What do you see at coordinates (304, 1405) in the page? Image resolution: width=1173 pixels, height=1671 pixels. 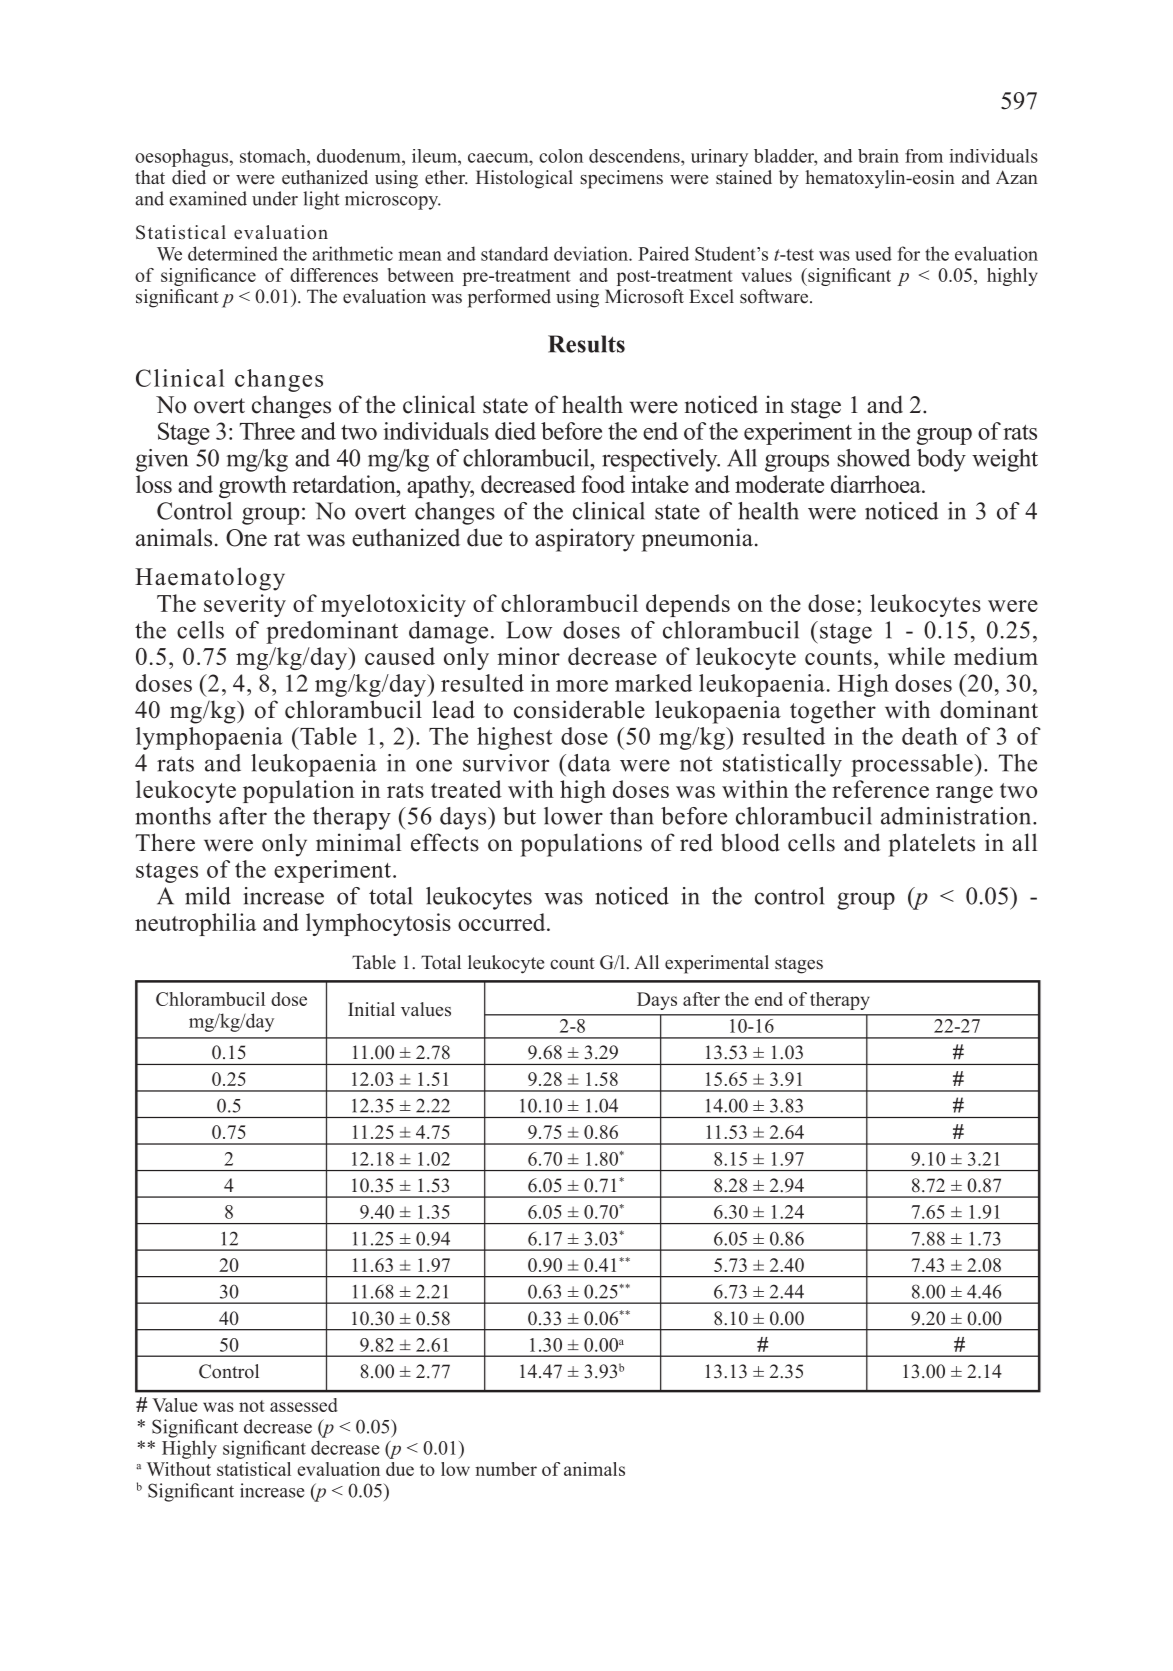 I see `assessed` at bounding box center [304, 1405].
